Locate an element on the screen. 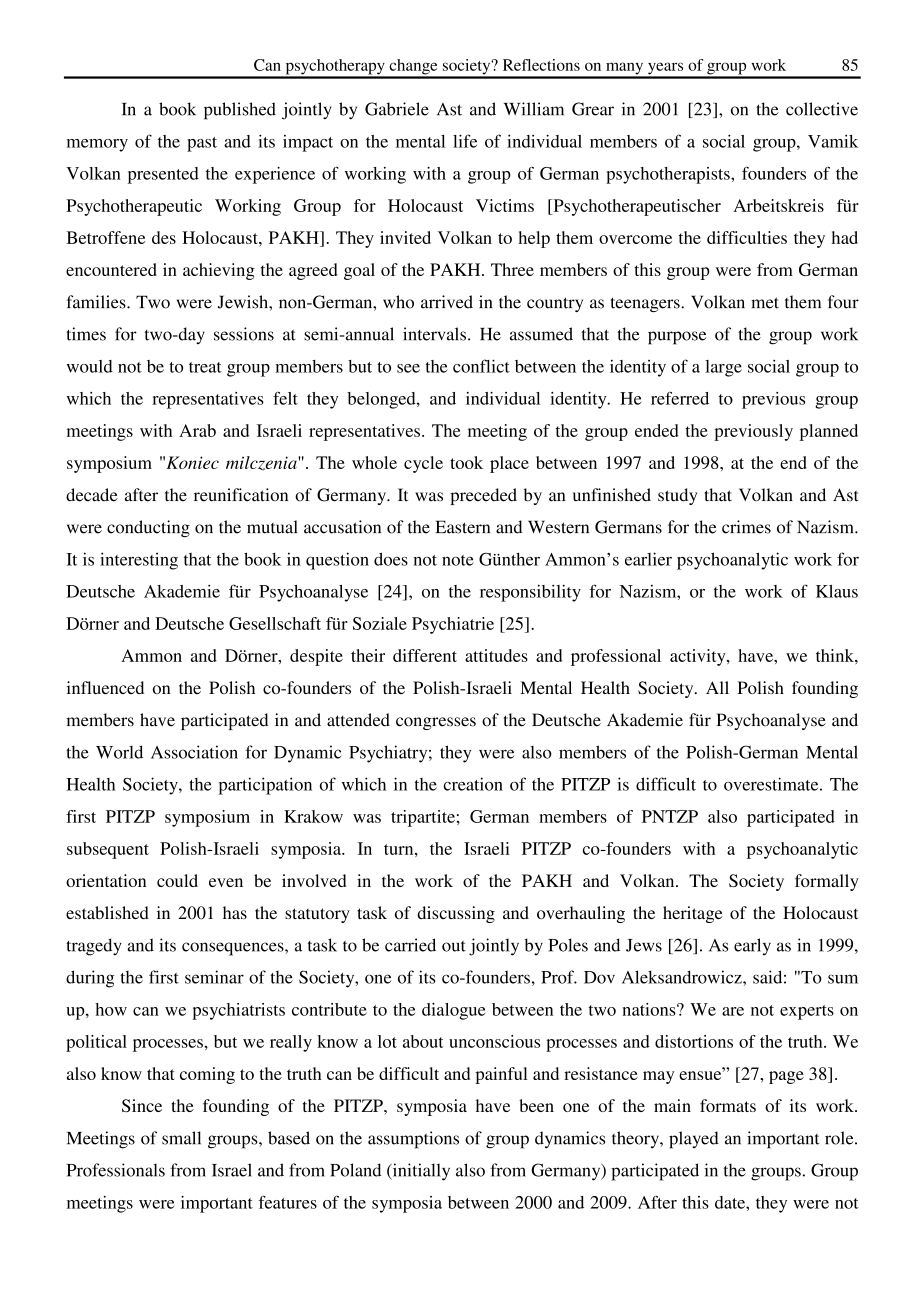 The height and width of the screenshot is (1308, 924). collective is located at coordinates (822, 109).
